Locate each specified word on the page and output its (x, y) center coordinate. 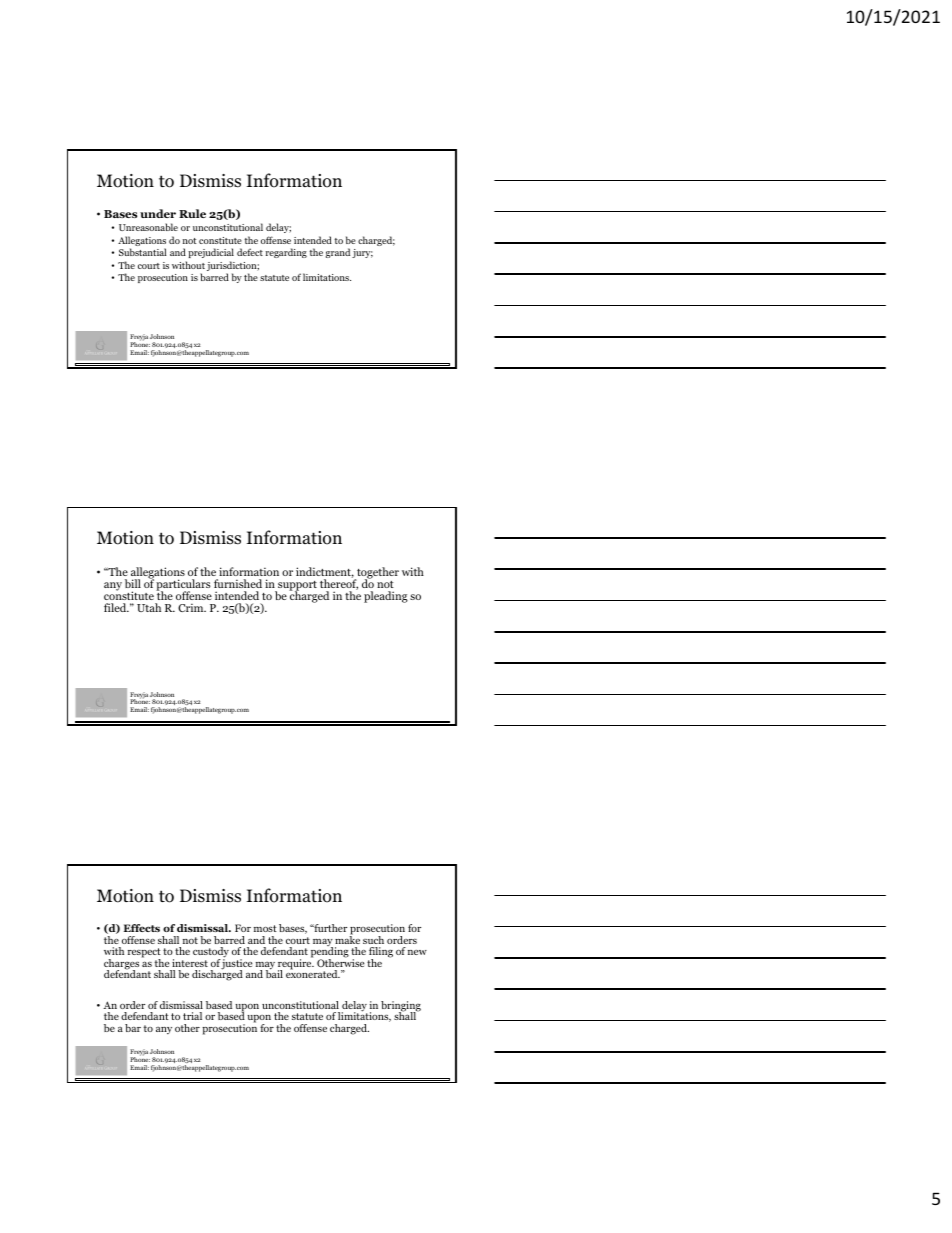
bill (133, 583)
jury (362, 253)
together (377, 574)
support (296, 587)
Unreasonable (148, 227)
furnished (238, 583)
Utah (149, 607)
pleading (386, 597)
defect (250, 252)
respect (144, 954)
